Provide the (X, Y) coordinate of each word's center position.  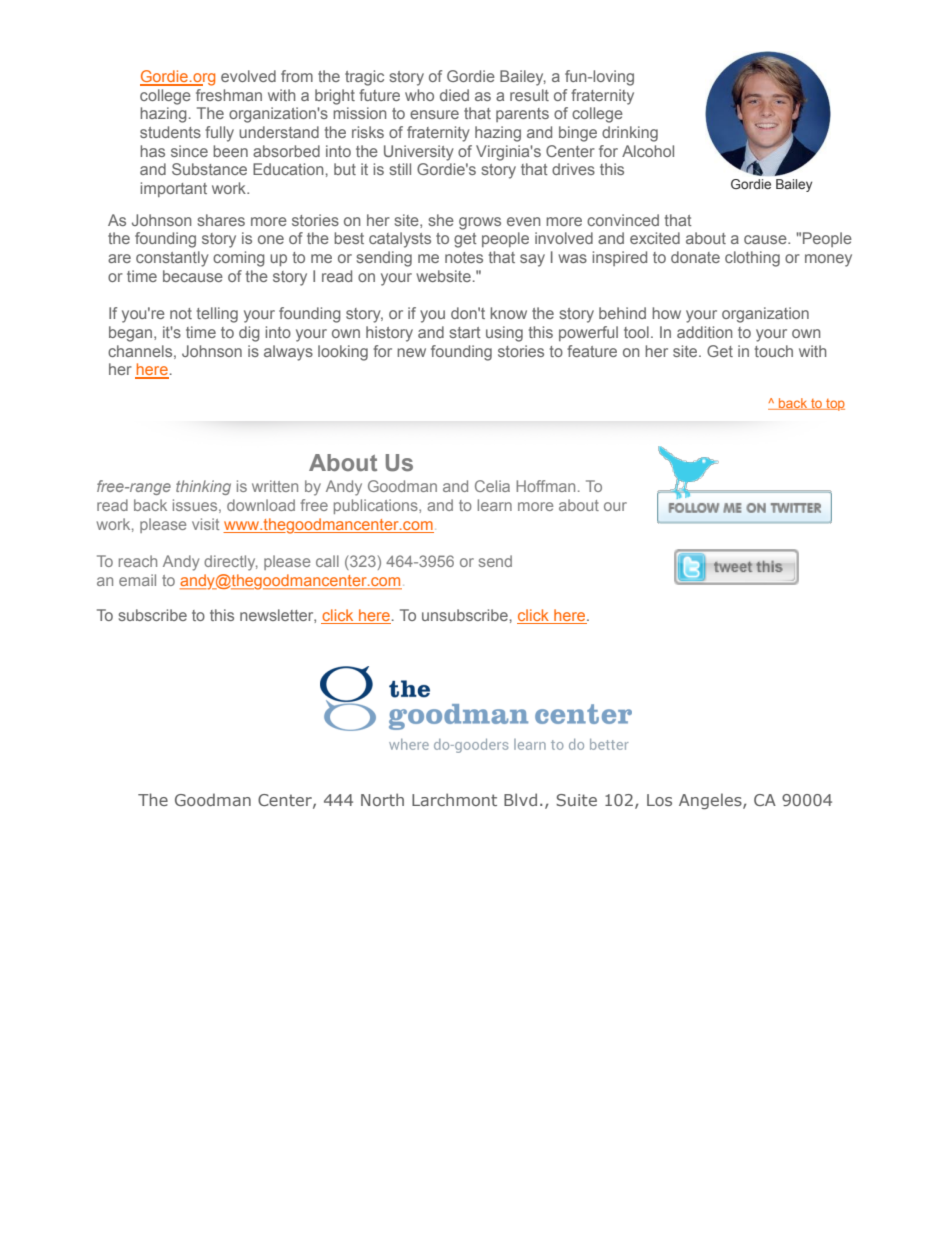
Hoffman (545, 486)
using (504, 334)
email (137, 580)
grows (480, 223)
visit (205, 524)
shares (221, 220)
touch (774, 351)
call (327, 561)
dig (249, 334)
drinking (630, 134)
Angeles (711, 801)
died (454, 95)
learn (495, 505)
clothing (752, 259)
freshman (229, 95)
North (382, 799)
